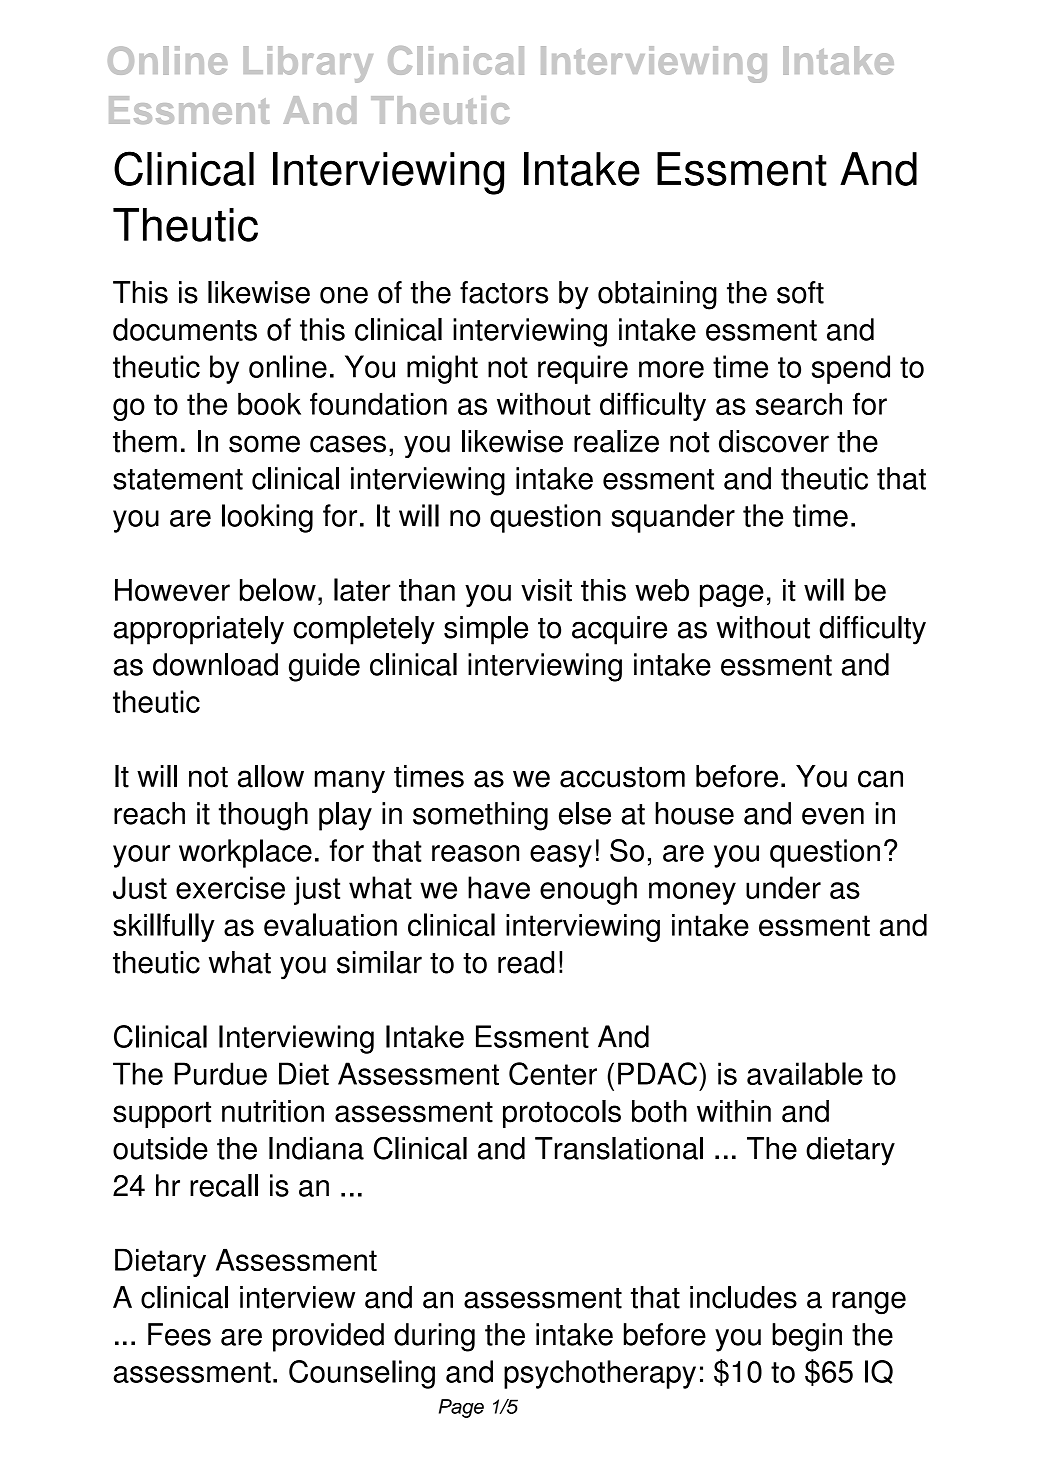 The width and height of the screenshot is (1041, 1477). Describe the element at coordinates (880, 779) in the screenshot. I see `can` at that location.
